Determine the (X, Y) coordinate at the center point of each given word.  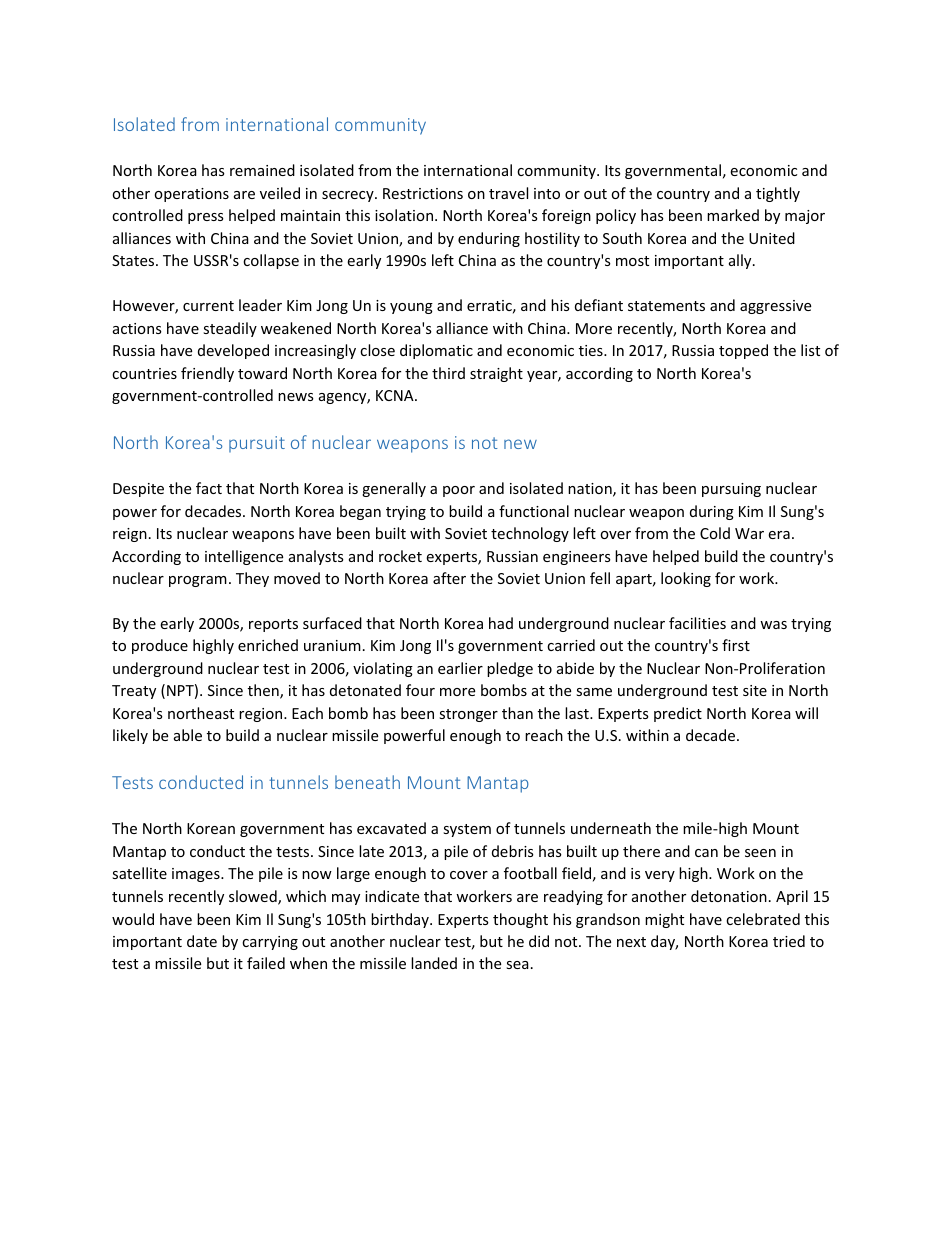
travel (508, 193)
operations (191, 195)
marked (733, 215)
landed (434, 963)
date (202, 941)
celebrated (763, 919)
